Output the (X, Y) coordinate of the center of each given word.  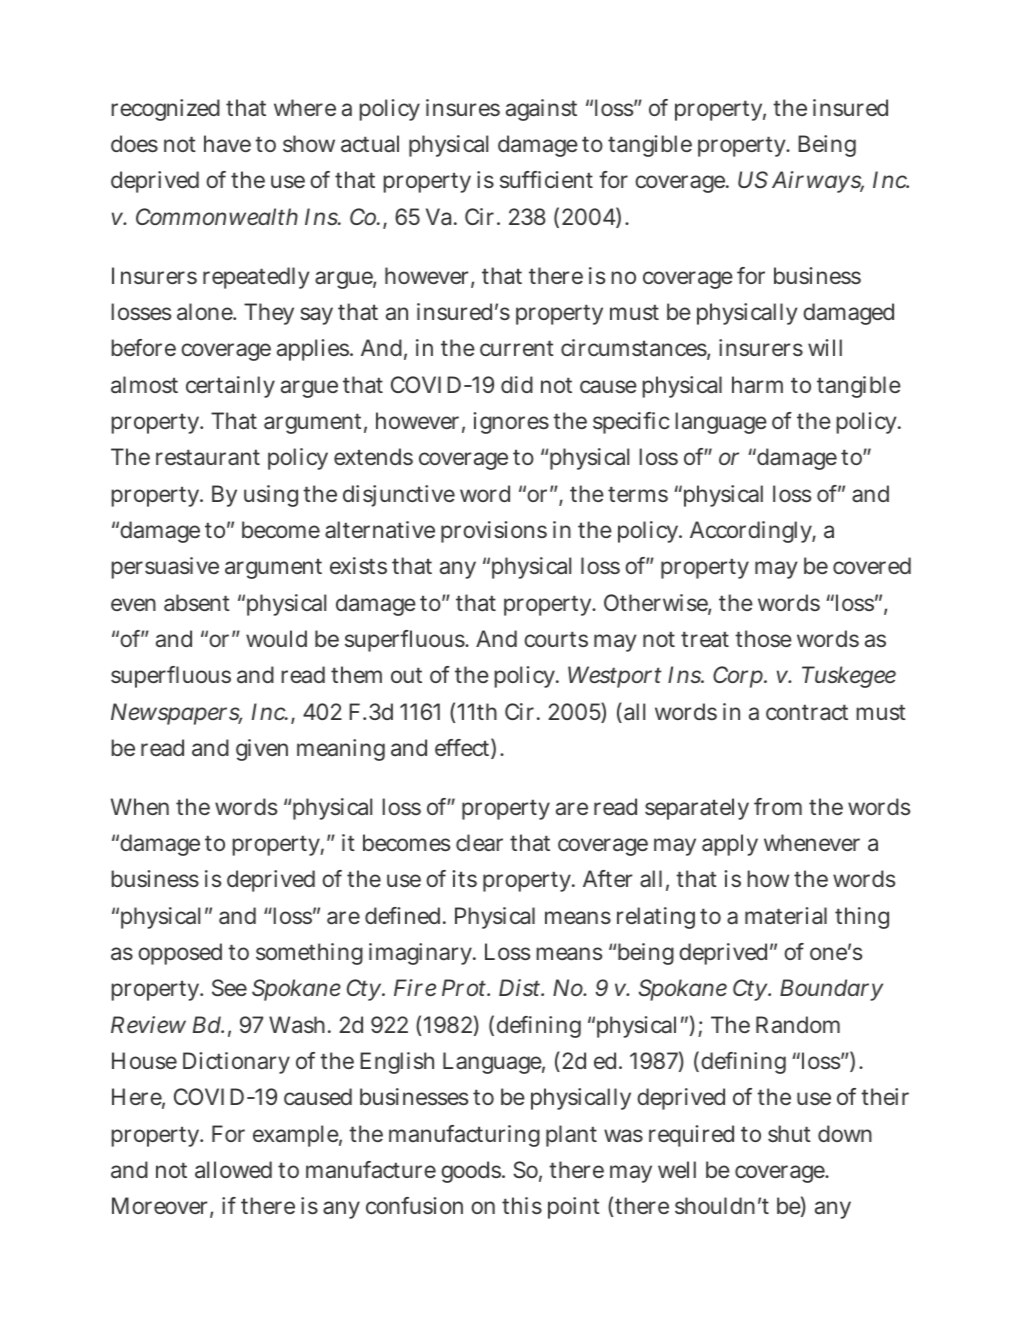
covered (872, 565)
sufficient (546, 179)
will (825, 347)
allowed (233, 1170)
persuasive (165, 568)
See (229, 988)
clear (479, 843)
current (517, 348)
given (262, 750)
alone (206, 312)
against (541, 110)
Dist (521, 987)
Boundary (831, 990)
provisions (494, 532)
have (227, 143)
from (778, 806)
